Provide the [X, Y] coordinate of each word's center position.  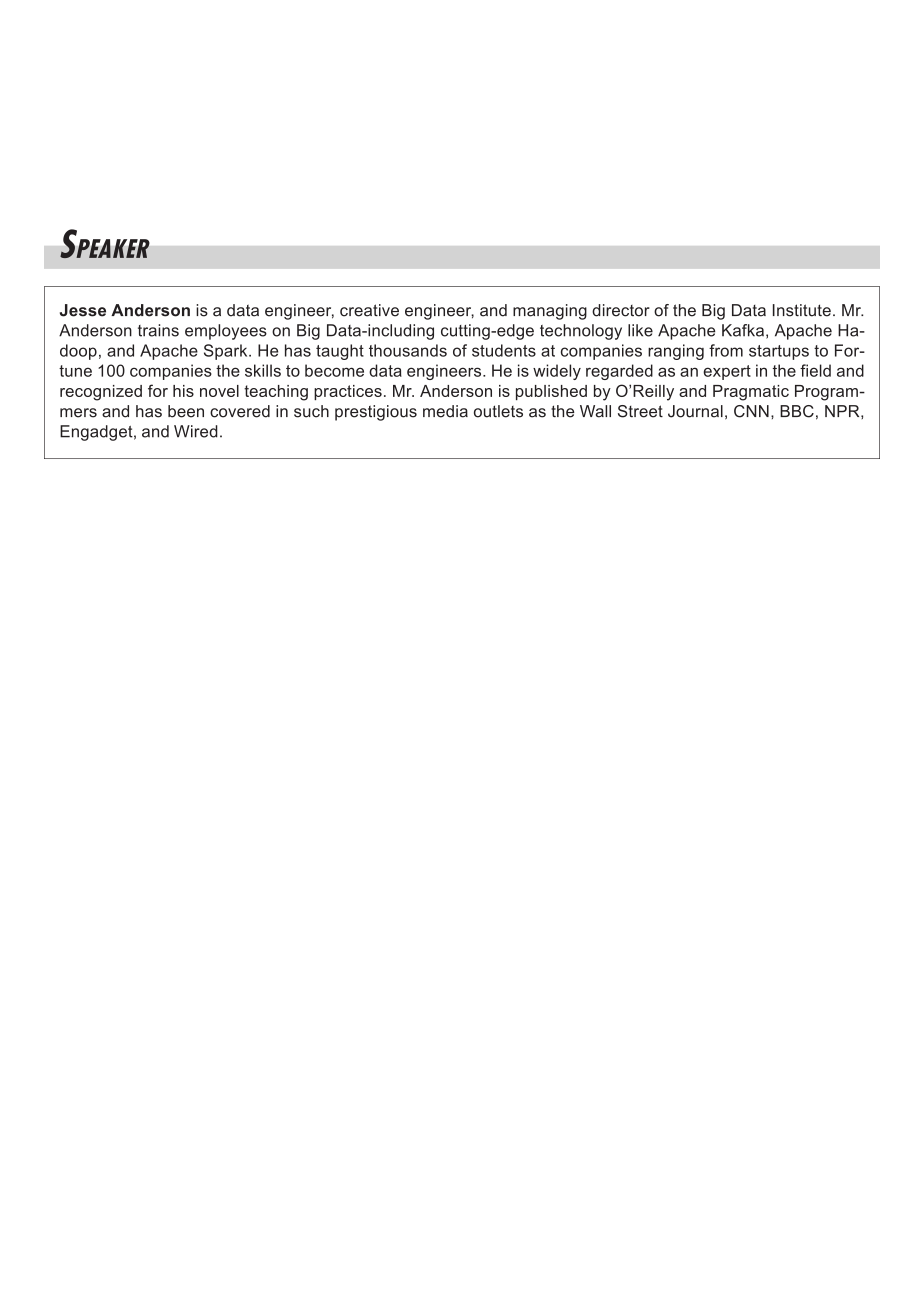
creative [369, 310]
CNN [751, 411]
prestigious [376, 413]
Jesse [83, 310]
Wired [196, 431]
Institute [802, 310]
